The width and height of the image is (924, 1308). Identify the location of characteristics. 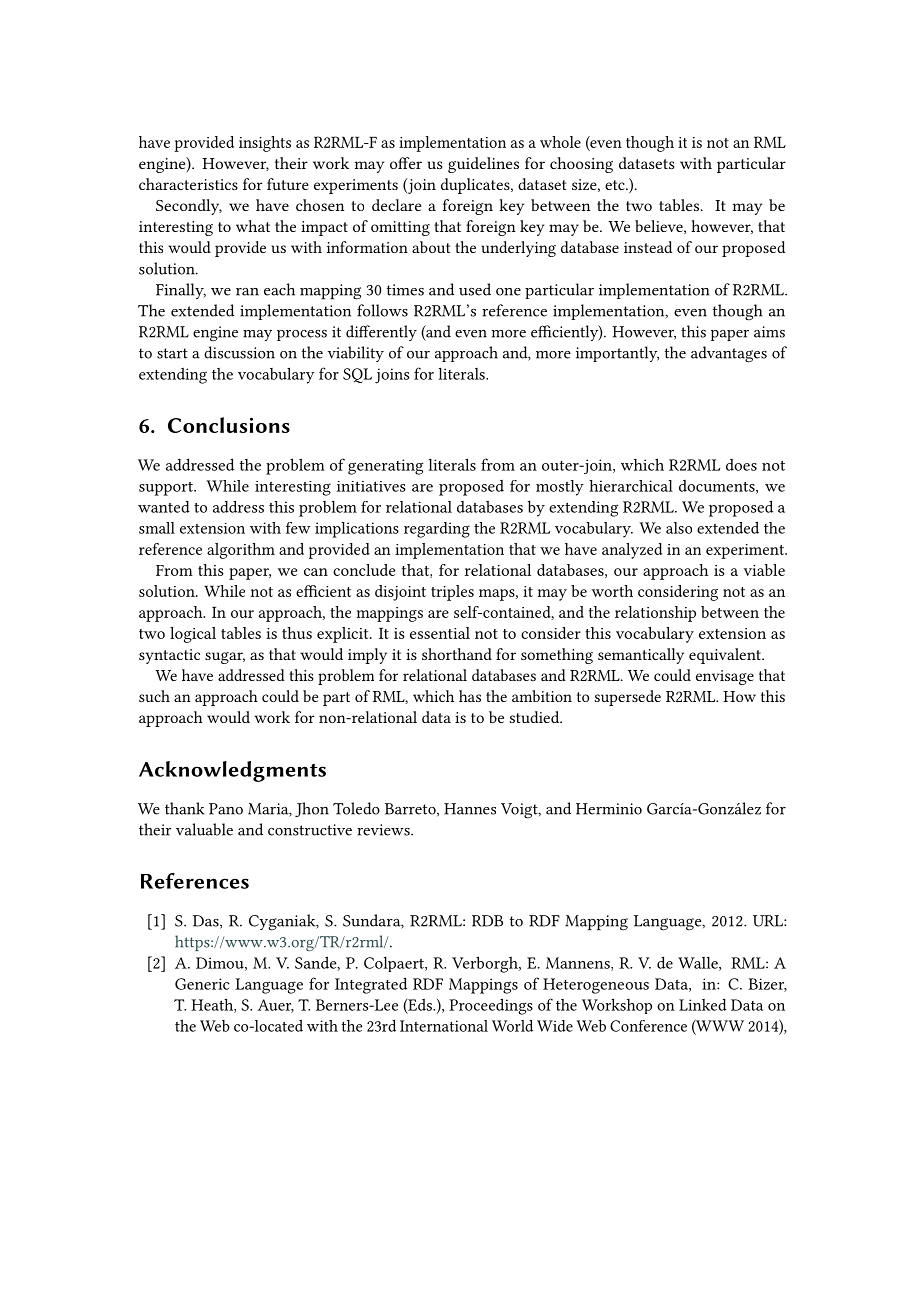
(188, 184).
